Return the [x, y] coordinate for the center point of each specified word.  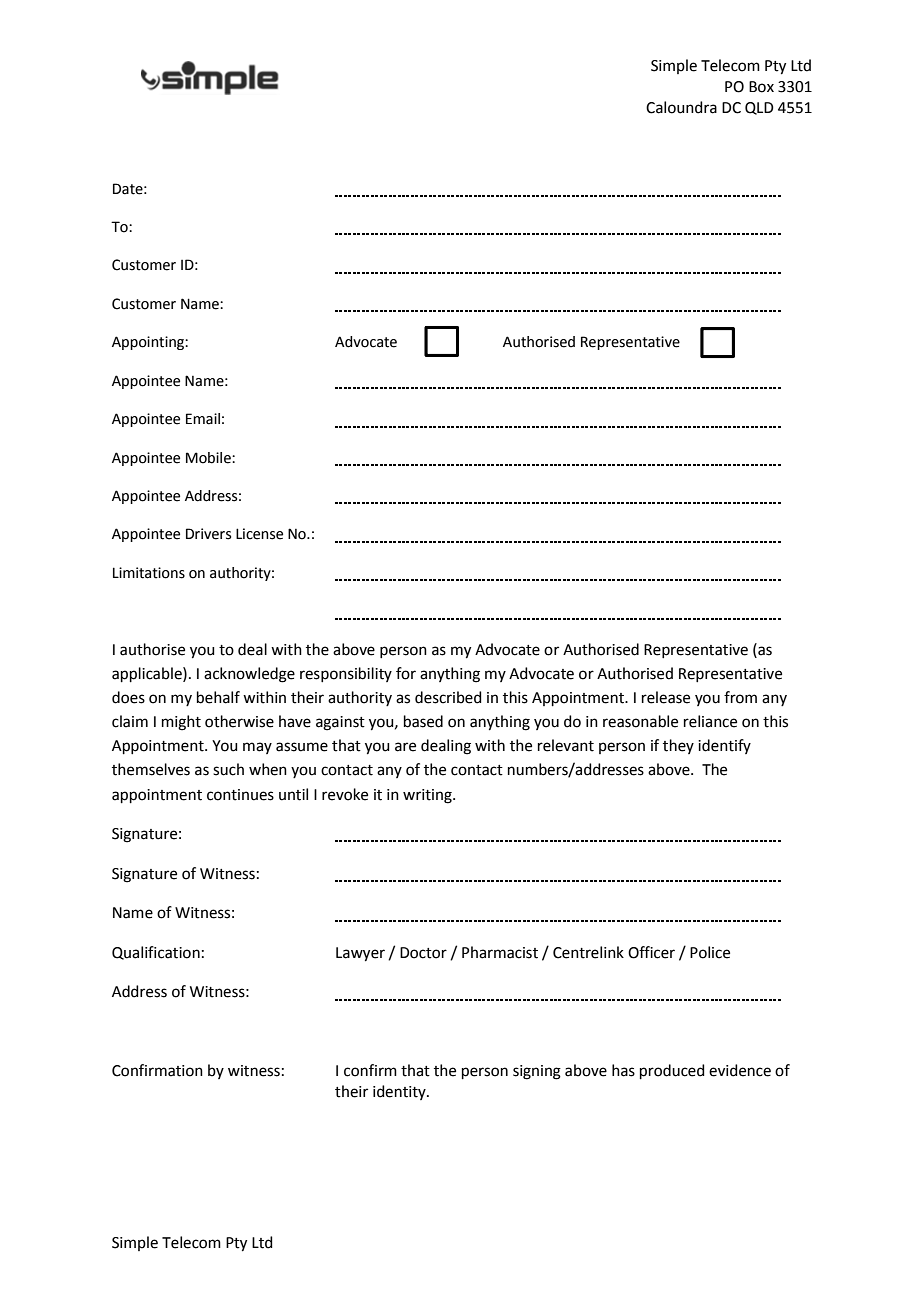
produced [672, 1071]
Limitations [149, 573]
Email [203, 419]
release [666, 697]
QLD [759, 108]
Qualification [156, 953]
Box [761, 87]
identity [400, 1092]
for [406, 673]
